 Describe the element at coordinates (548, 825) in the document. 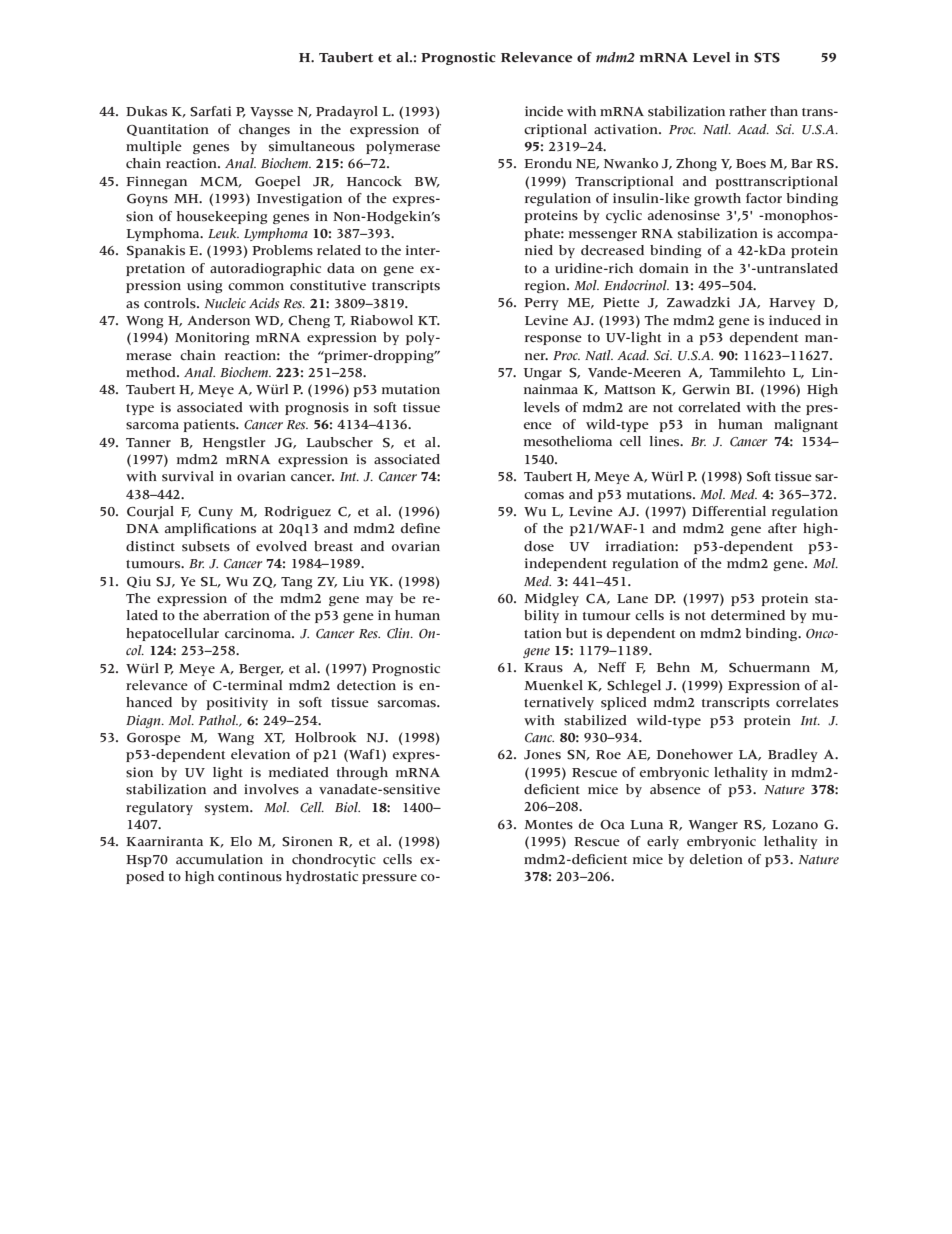

I see `Montes` at that location.
